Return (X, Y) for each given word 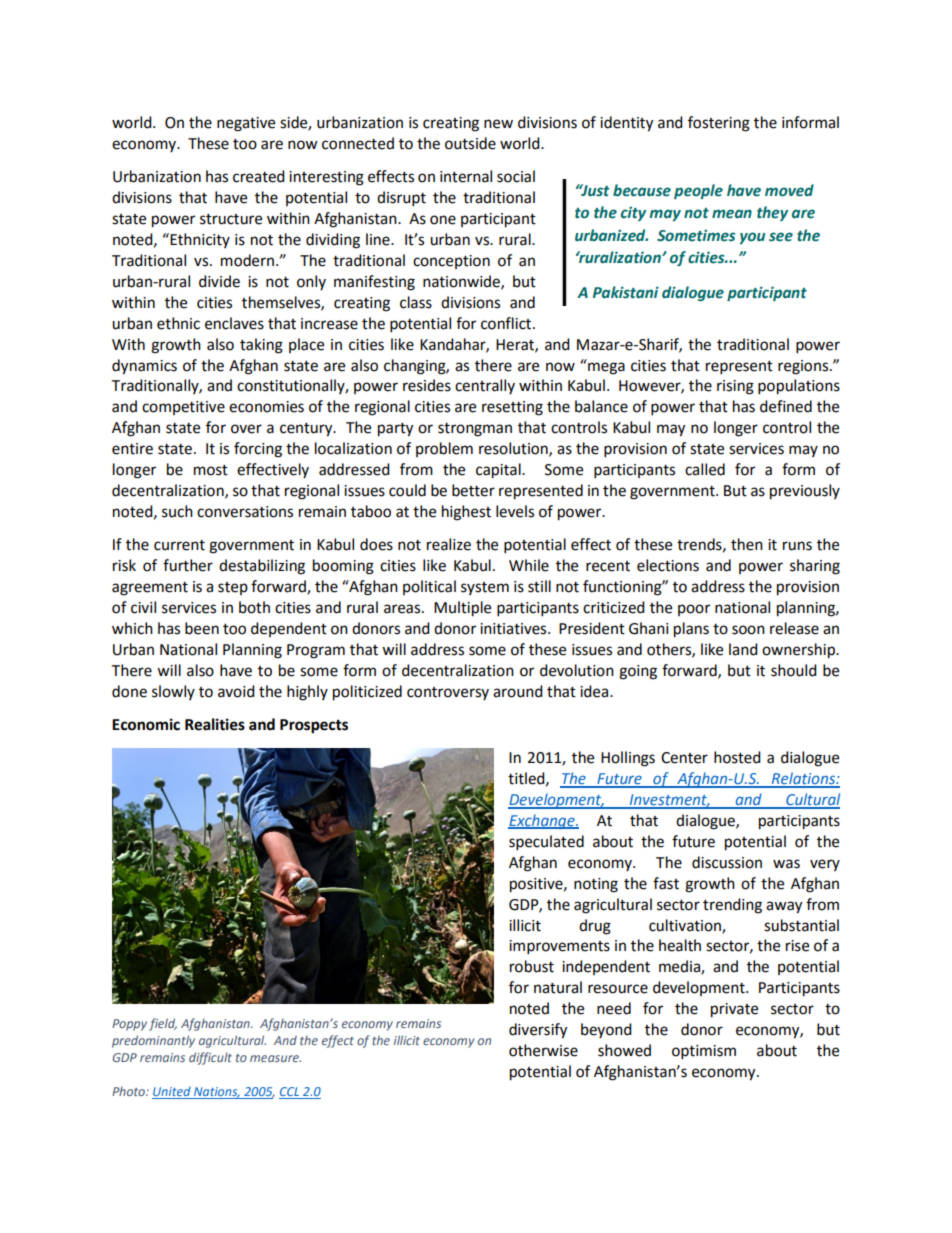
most (211, 470)
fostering (719, 124)
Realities (215, 724)
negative (246, 124)
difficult (210, 1058)
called (705, 469)
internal (466, 176)
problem (444, 449)
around (518, 691)
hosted (737, 757)
